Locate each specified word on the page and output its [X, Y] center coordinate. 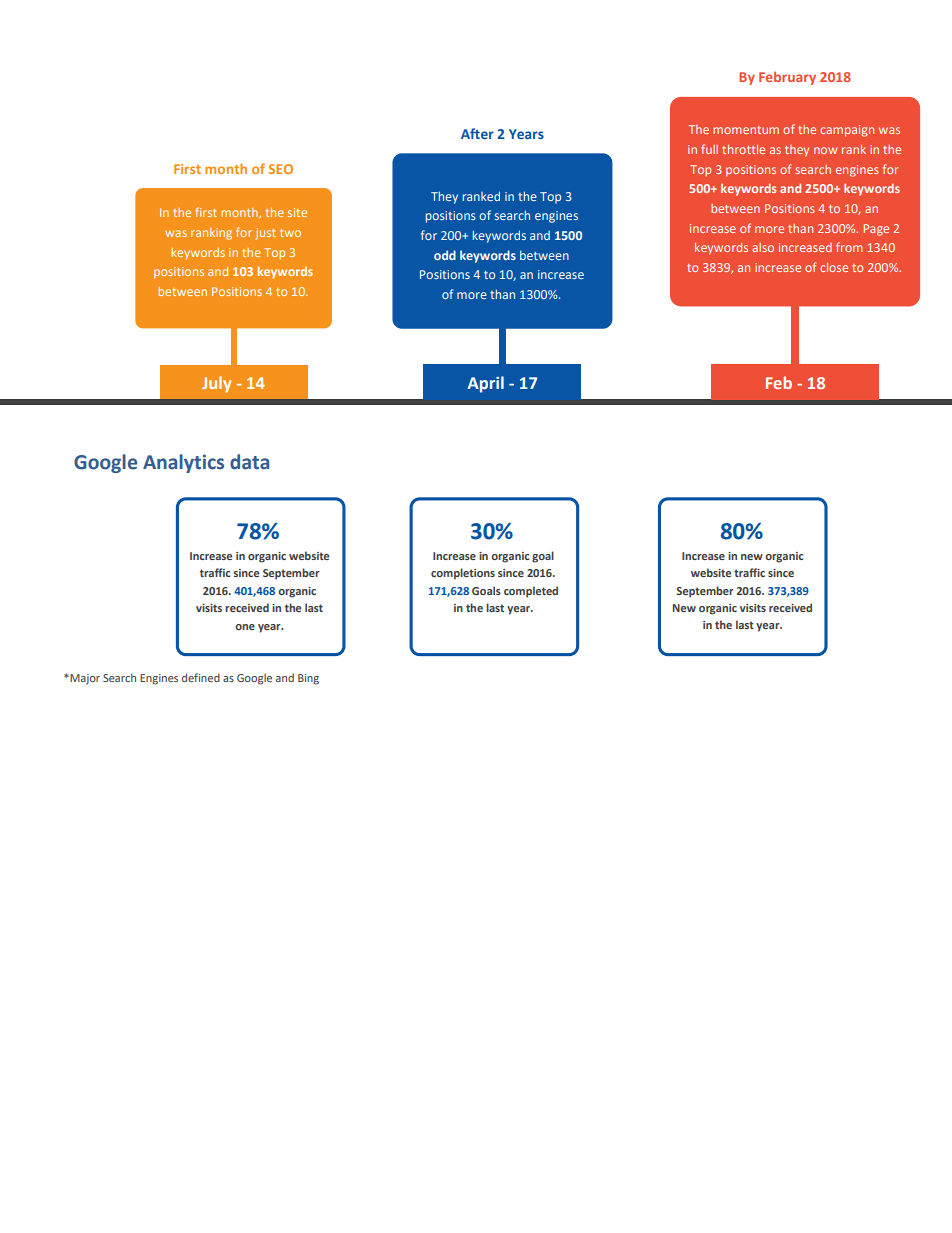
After [477, 133]
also [763, 247]
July [216, 384]
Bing [308, 679]
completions [463, 574]
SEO [281, 169]
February [787, 78]
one [245, 627]
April [485, 384]
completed [531, 592]
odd [445, 255]
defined [201, 677]
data [249, 462]
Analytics [183, 463]
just [265, 234]
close [834, 267]
